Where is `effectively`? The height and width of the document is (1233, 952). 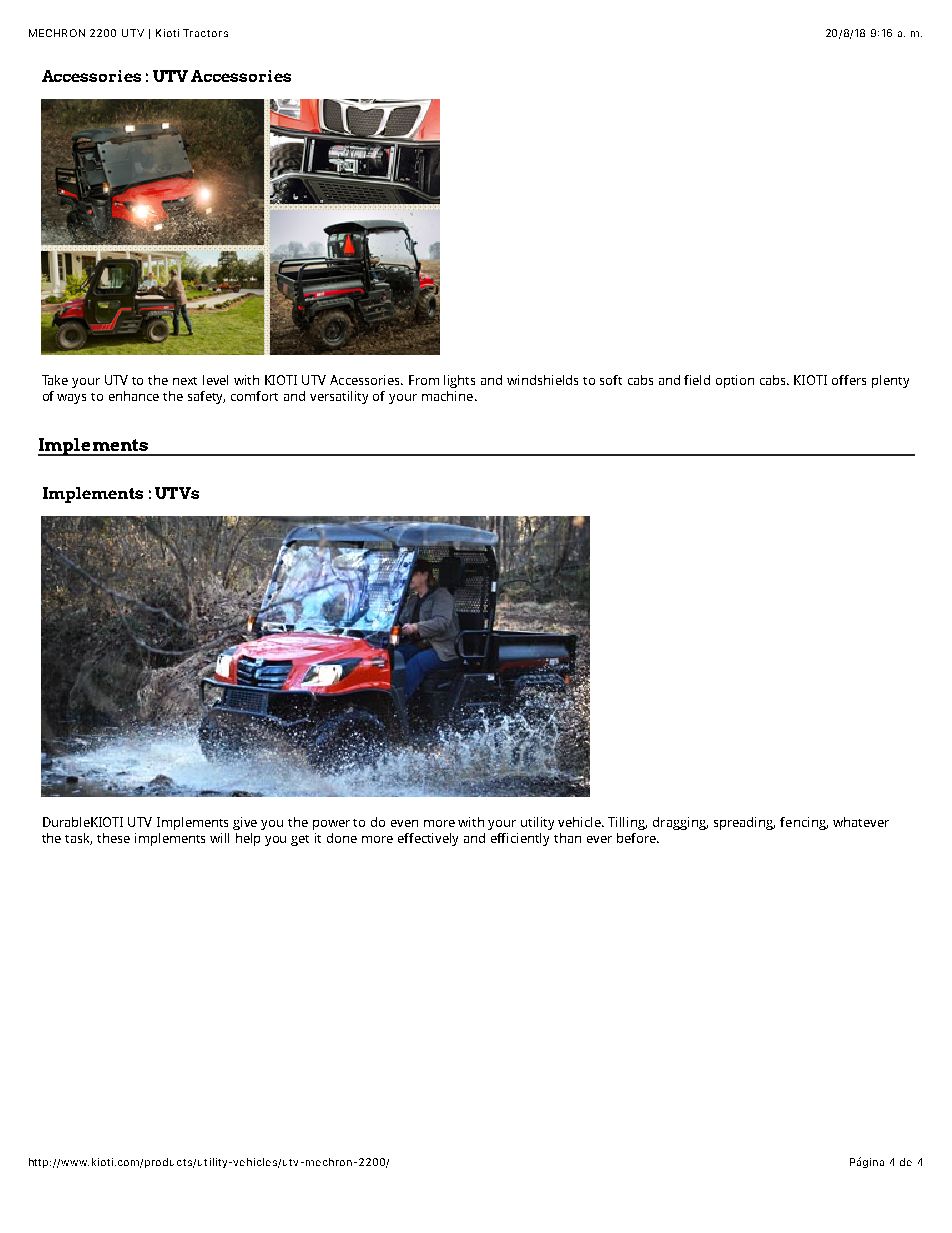 effectively is located at coordinates (428, 839).
